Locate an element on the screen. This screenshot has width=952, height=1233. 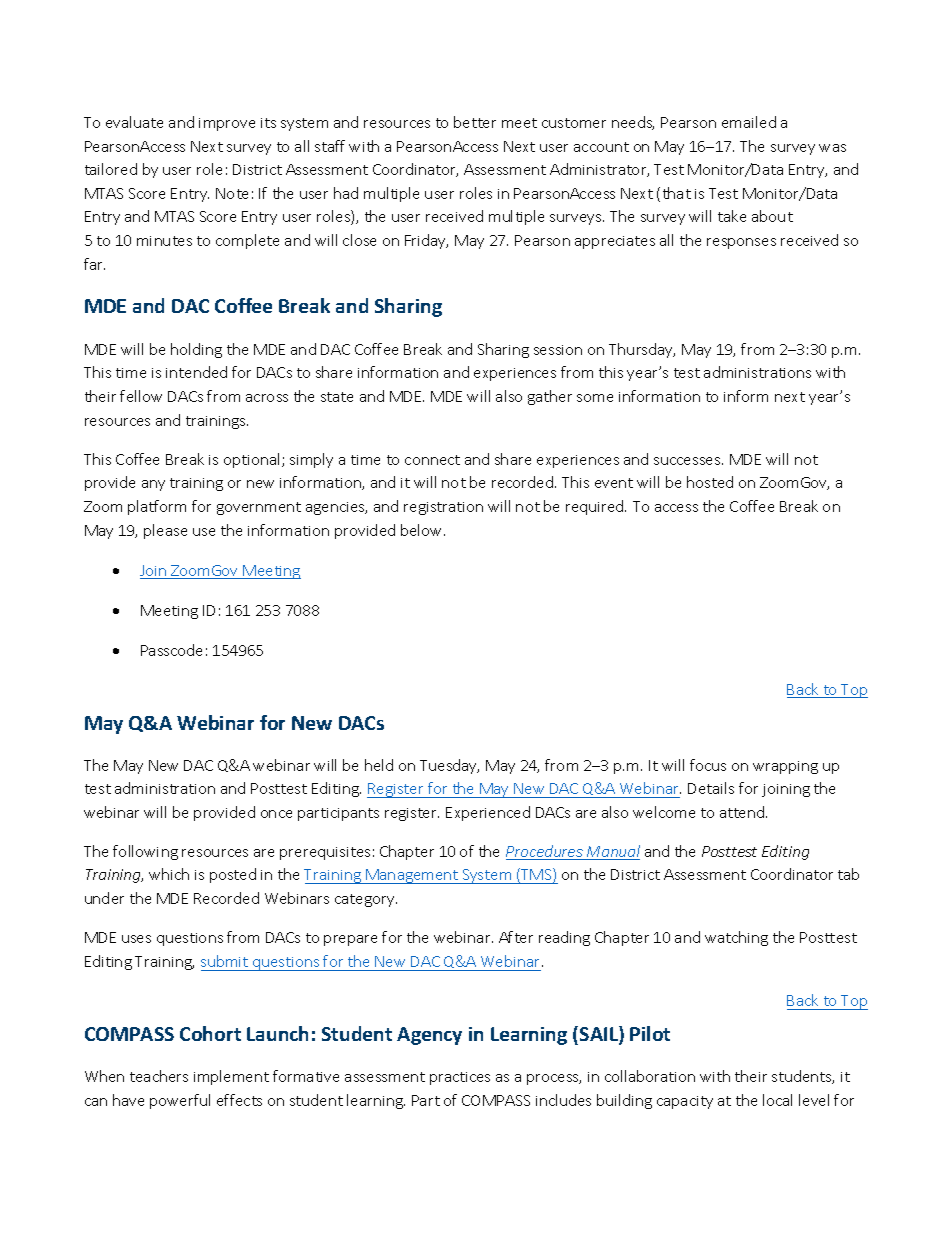
better is located at coordinates (475, 122).
